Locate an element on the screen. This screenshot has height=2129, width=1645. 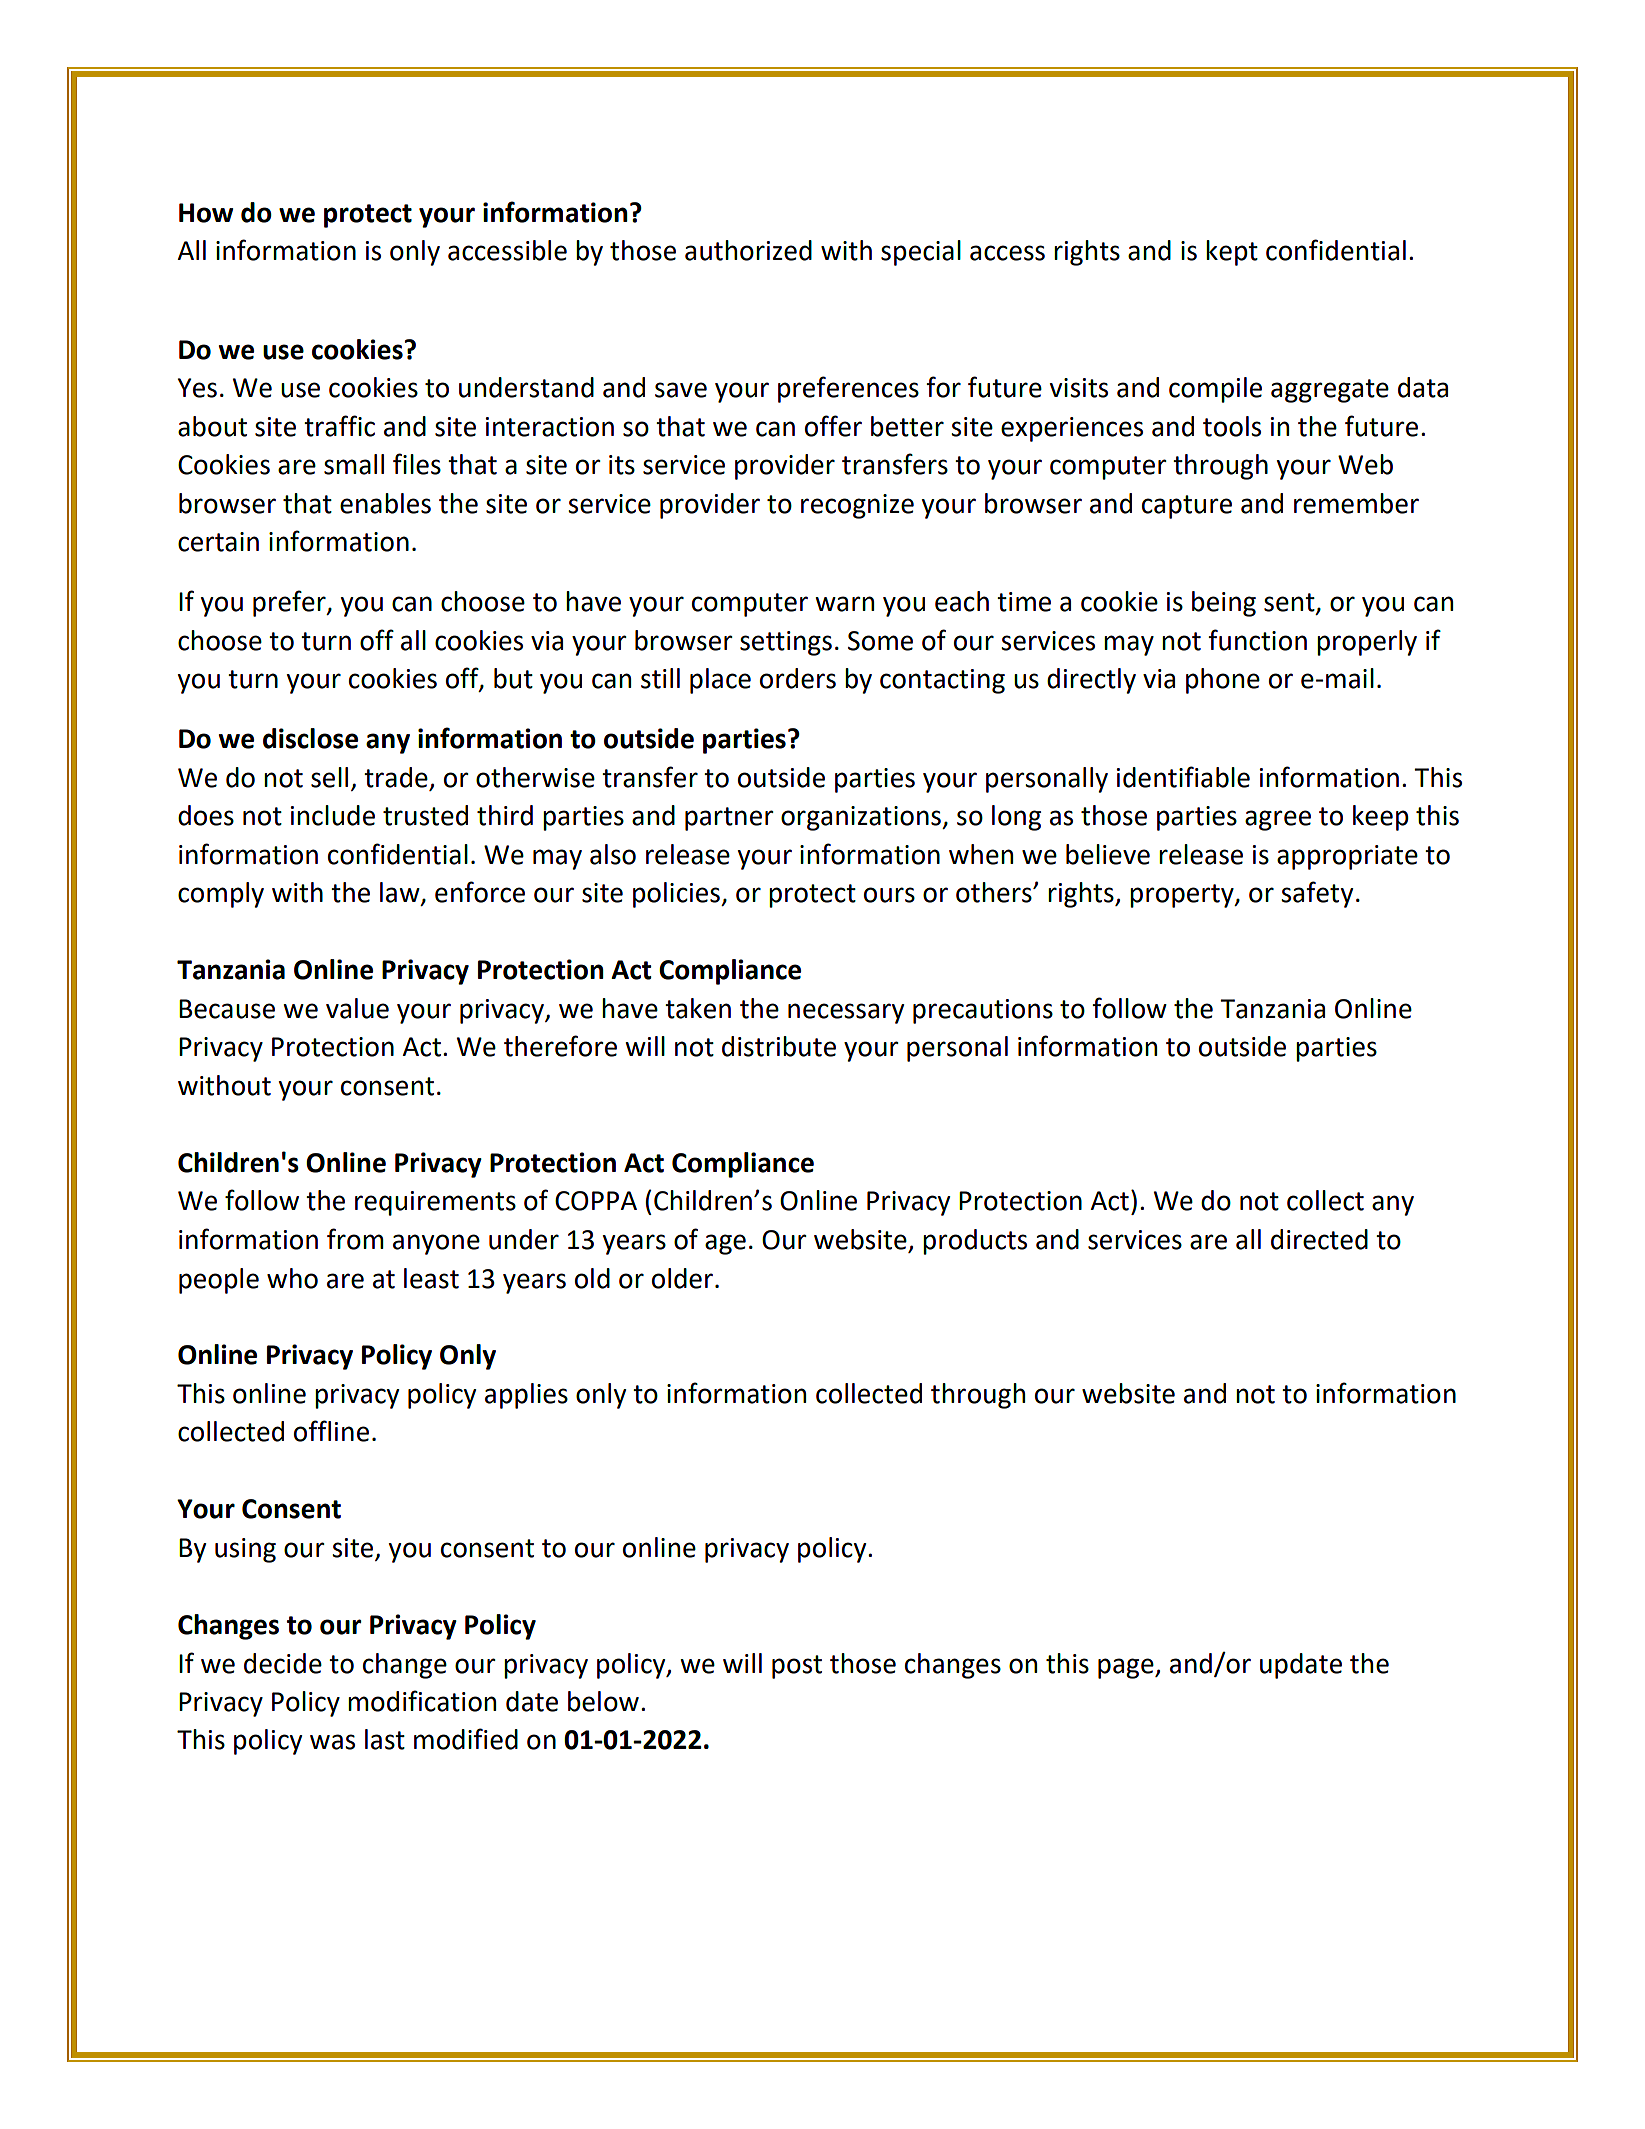
from is located at coordinates (355, 1239).
